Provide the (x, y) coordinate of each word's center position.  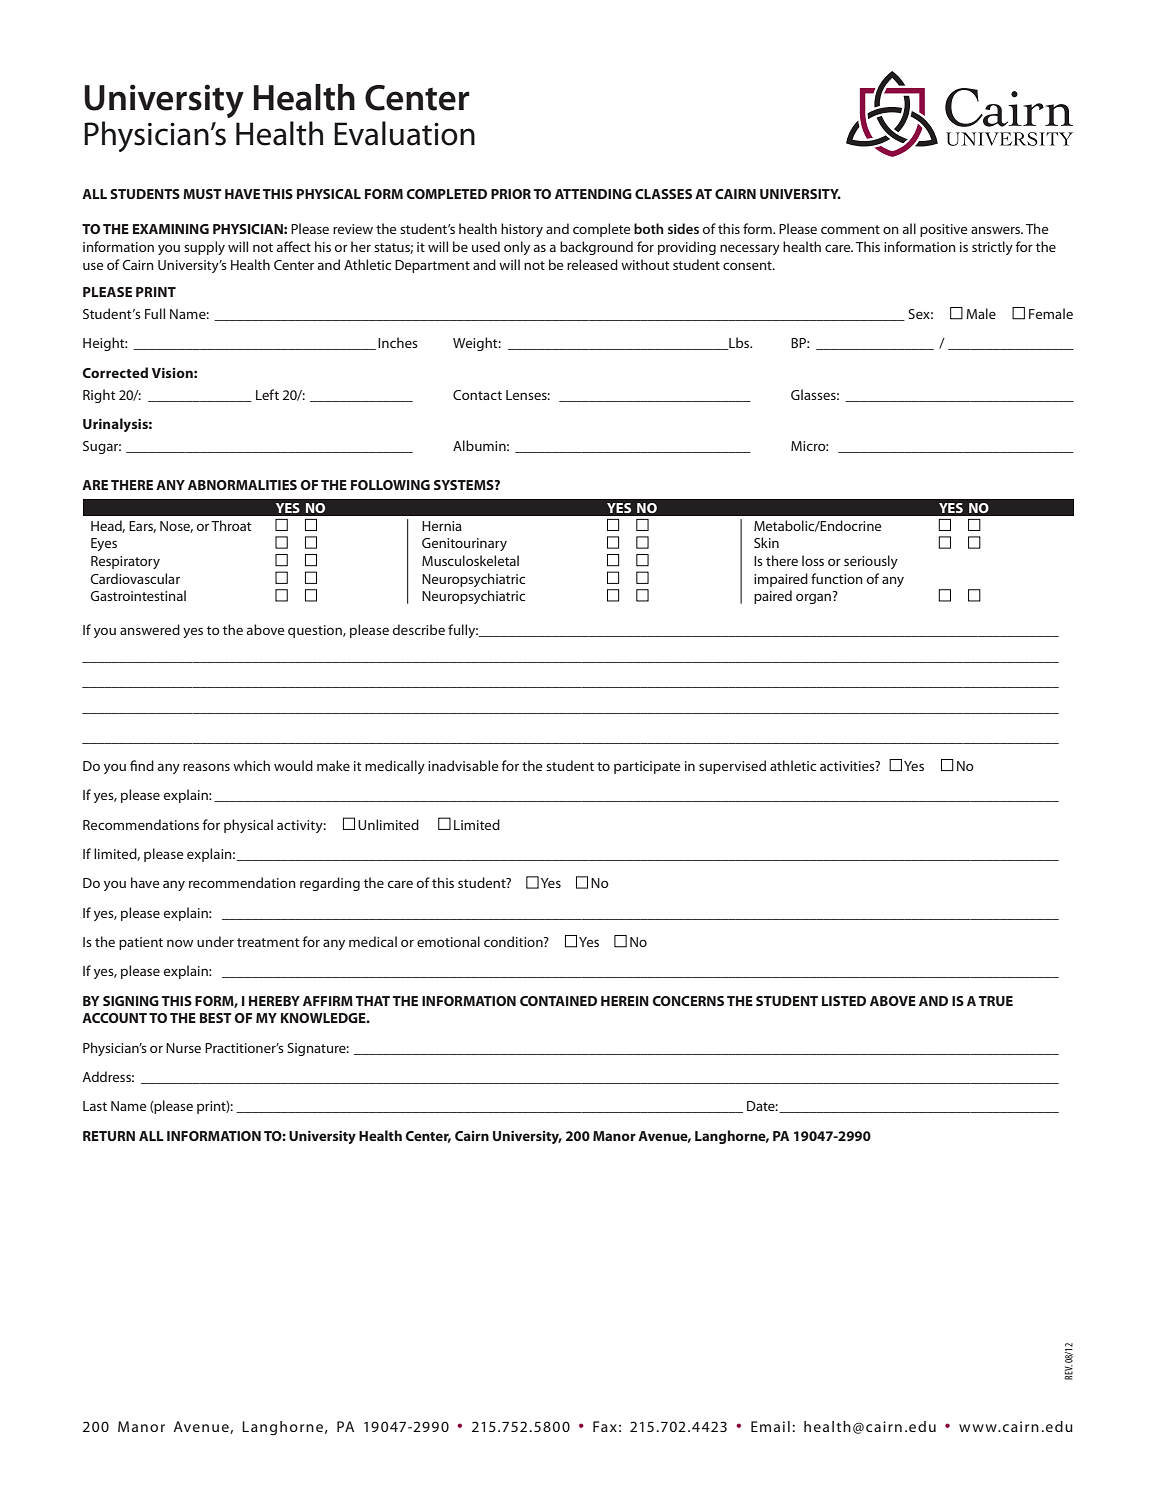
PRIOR (511, 194)
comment (850, 229)
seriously (871, 562)
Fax (605, 1426)
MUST (202, 194)
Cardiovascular (135, 578)
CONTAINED (558, 1001)
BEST (216, 1018)
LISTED (844, 1001)
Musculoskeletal (470, 560)
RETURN (109, 1136)
